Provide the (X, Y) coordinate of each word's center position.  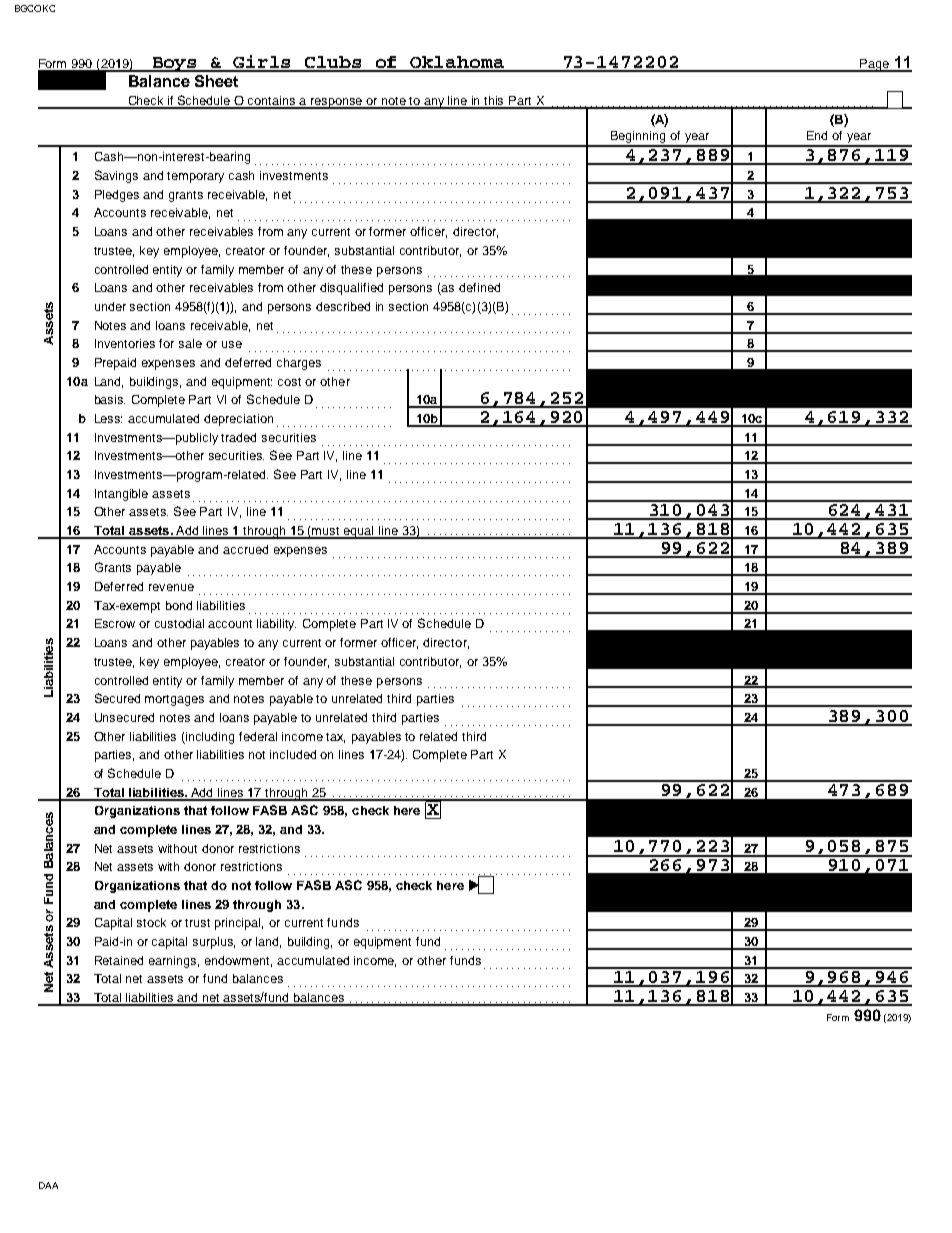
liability (276, 625)
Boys (175, 64)
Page (874, 65)
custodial (179, 623)
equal (359, 532)
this (495, 102)
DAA (48, 1185)
